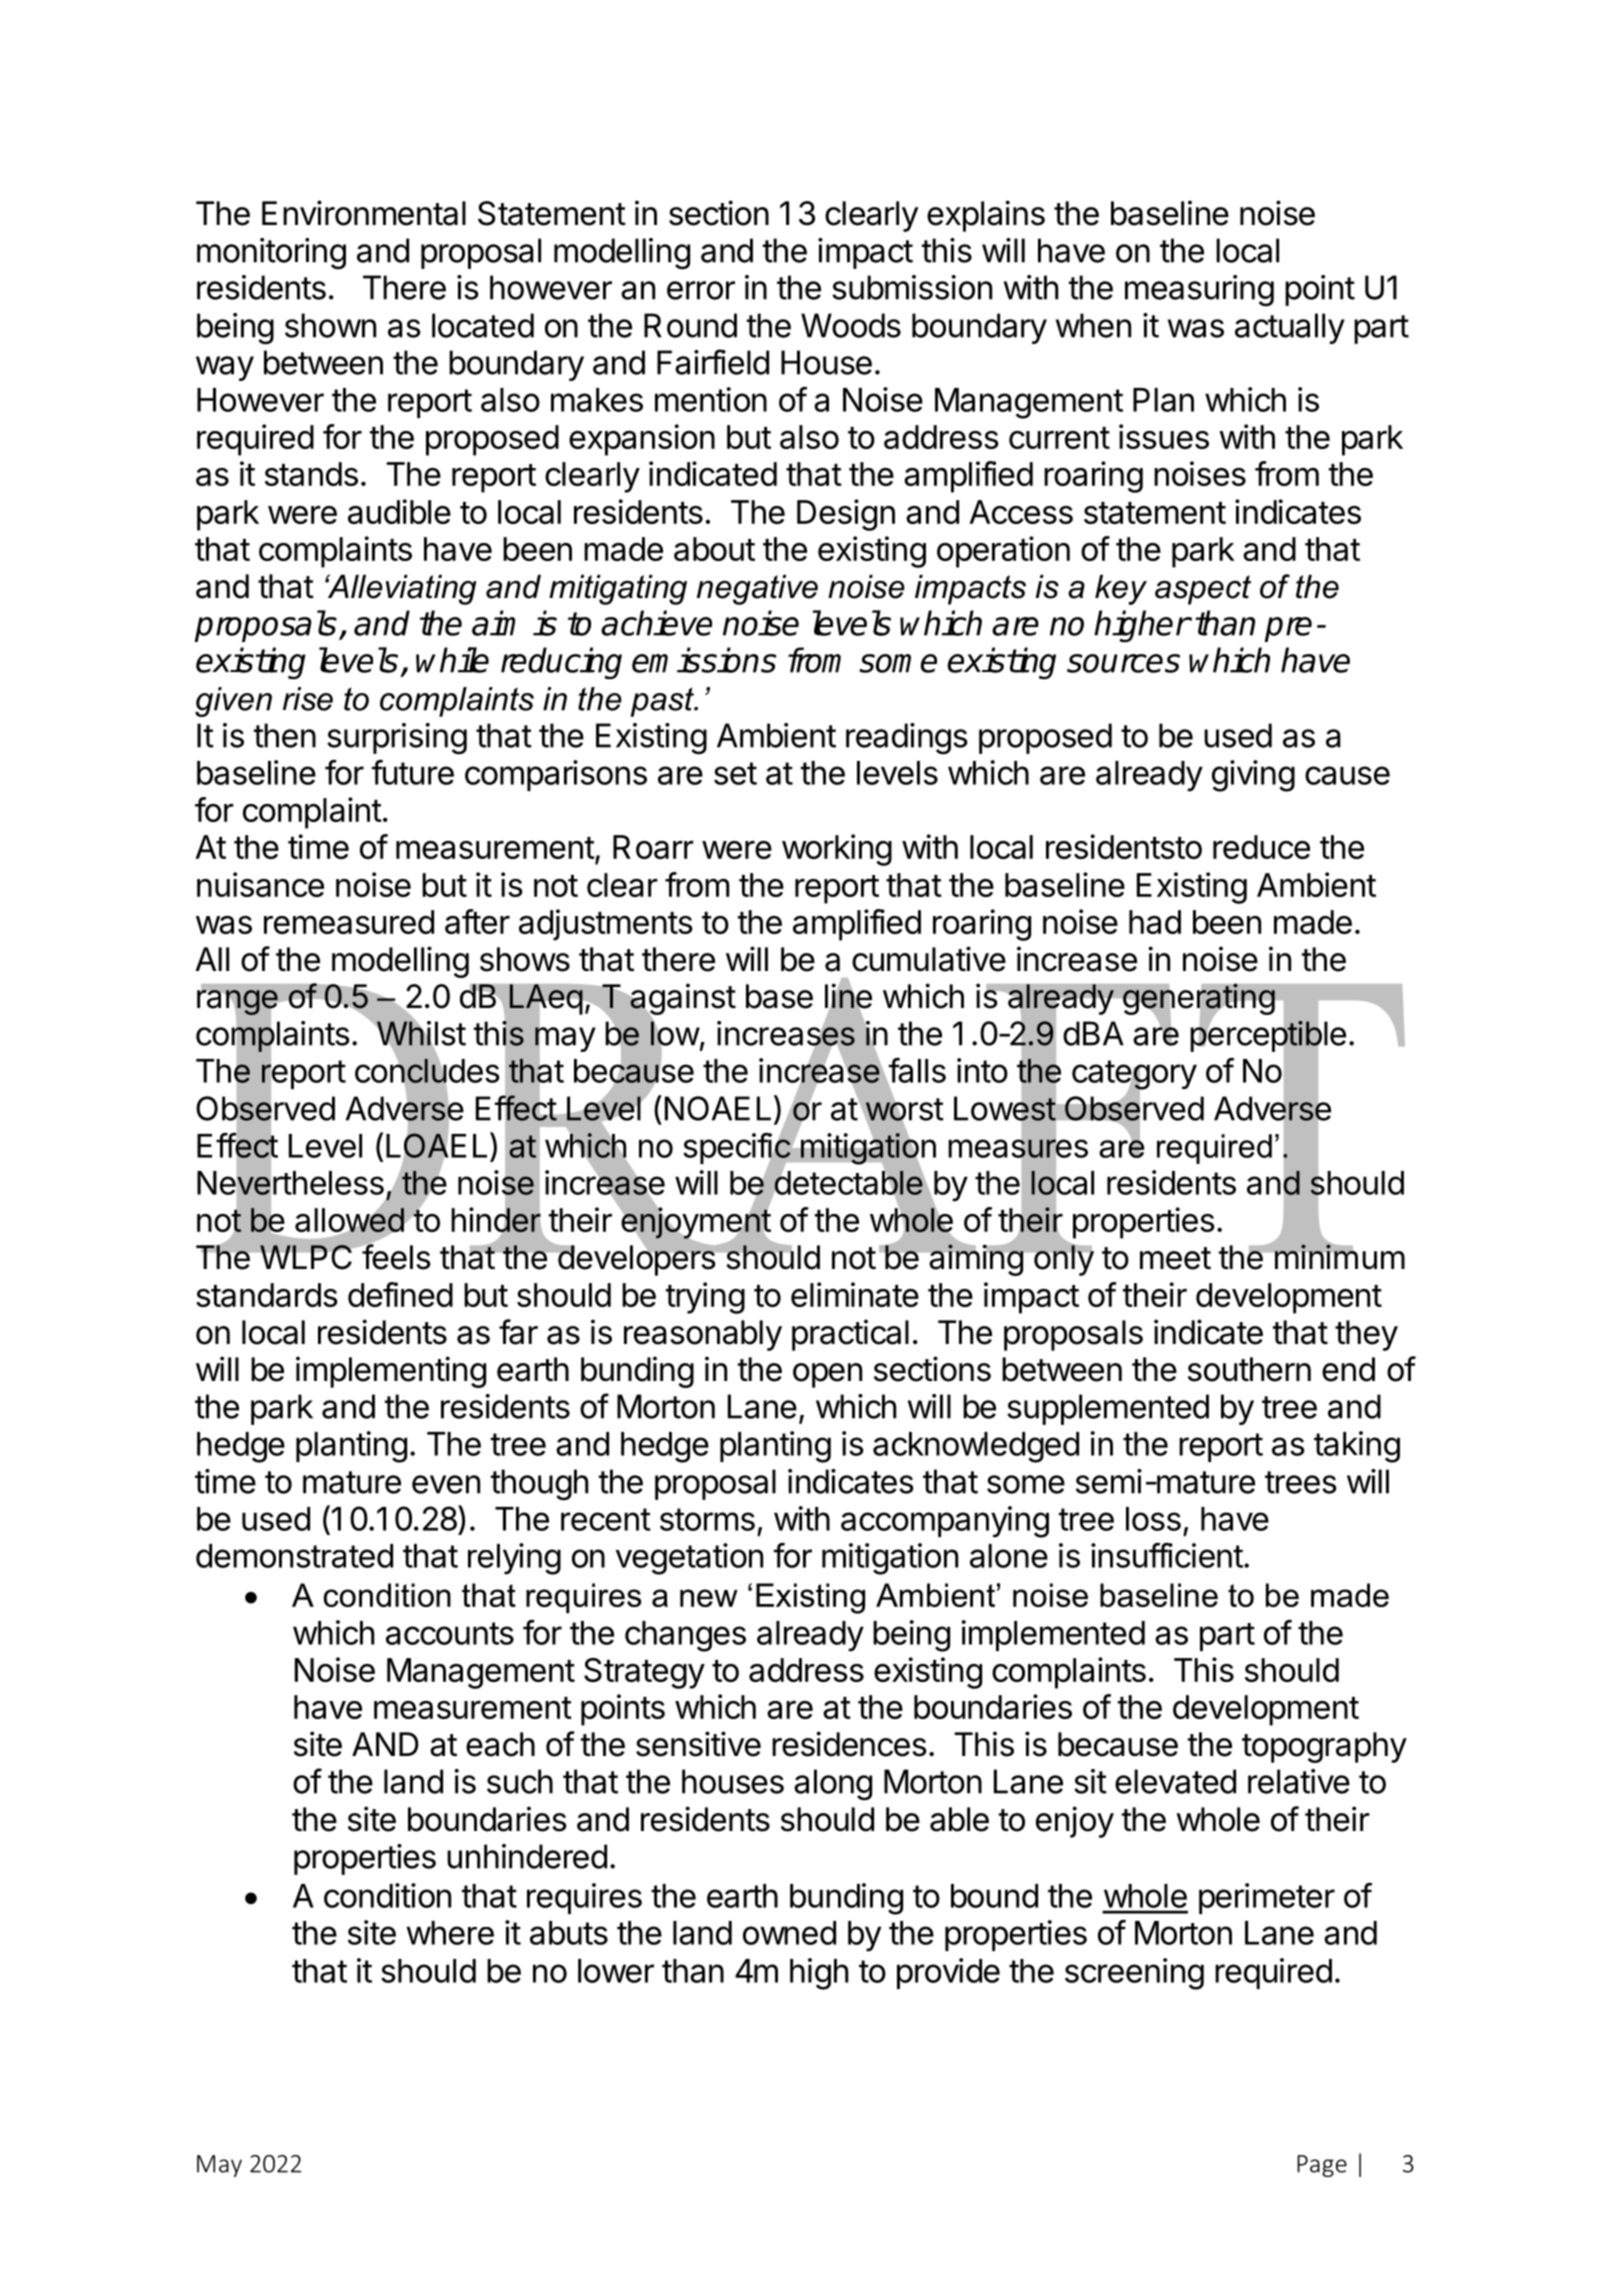 The width and height of the screenshot is (1609, 2275). What do you see at coordinates (290, 1183) in the screenshot?
I see `Nevertheless` at bounding box center [290, 1183].
